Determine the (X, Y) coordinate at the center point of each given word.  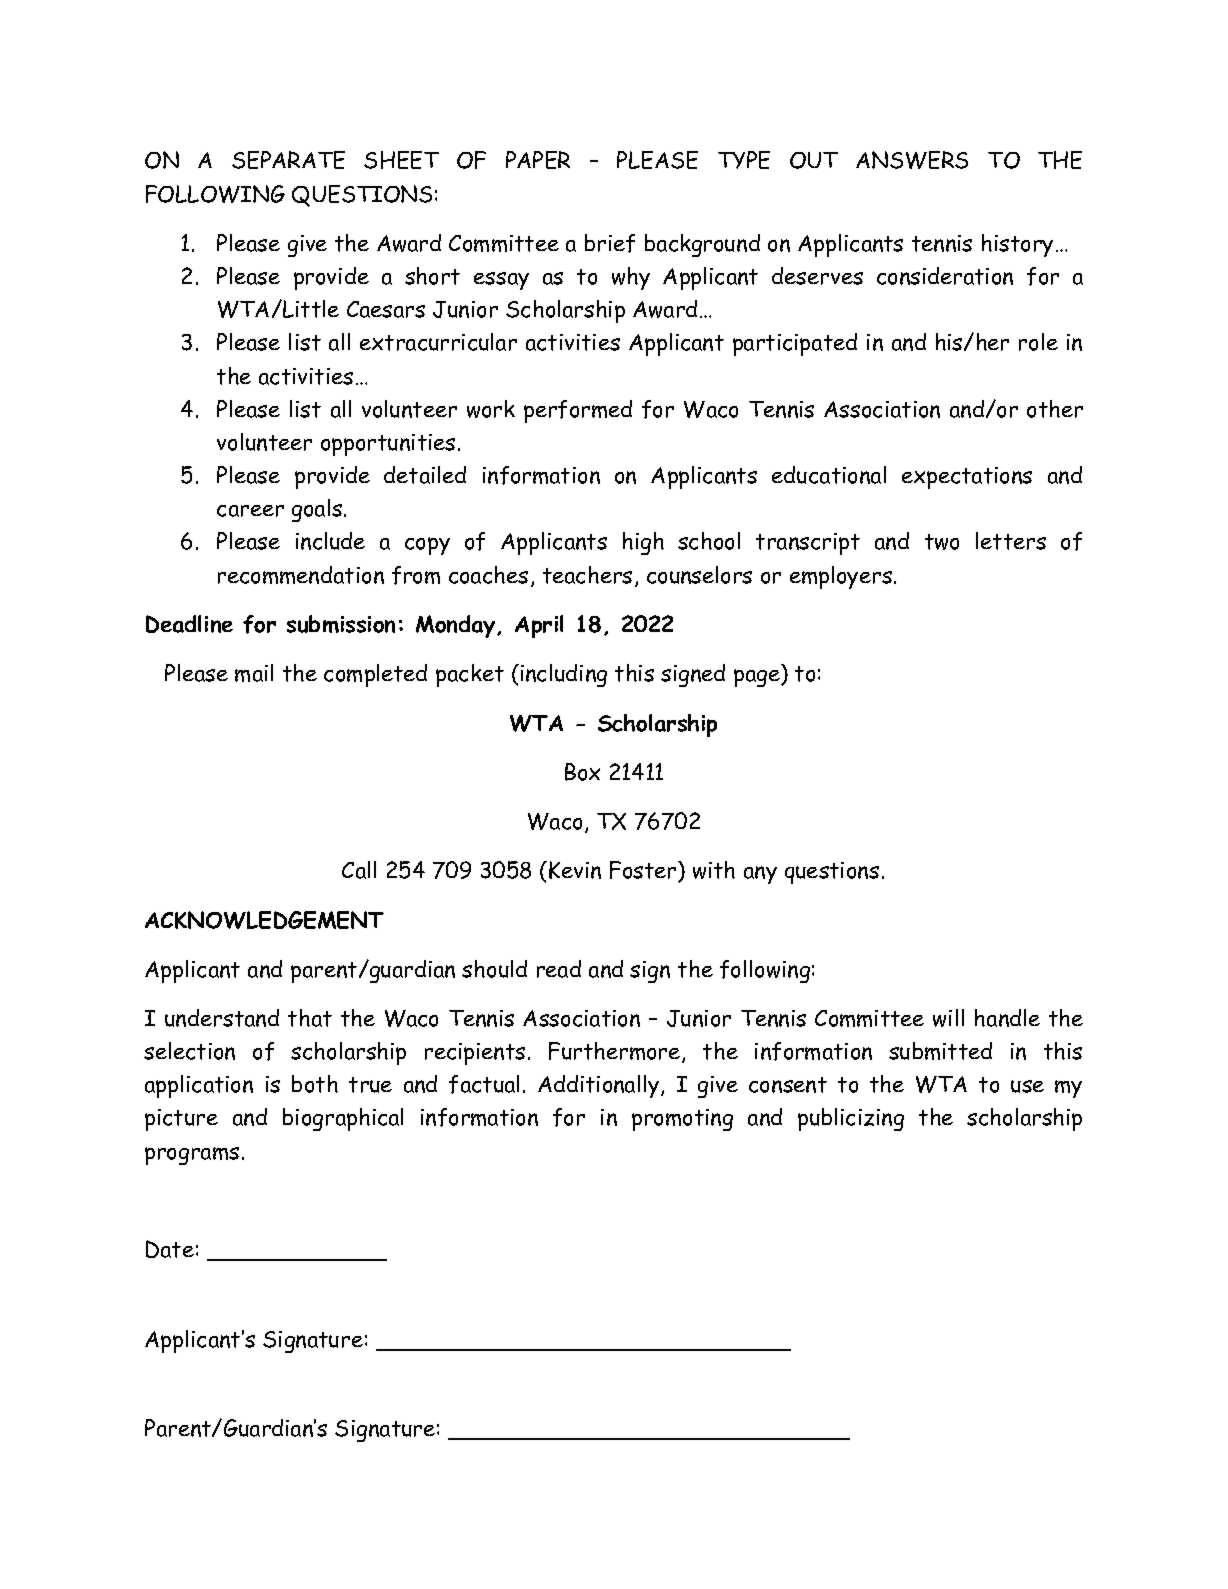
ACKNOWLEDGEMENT (264, 920)
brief (610, 243)
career (250, 511)
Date (170, 1249)
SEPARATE (288, 160)
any (760, 875)
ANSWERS (912, 160)
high (643, 543)
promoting (682, 1120)
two (942, 542)
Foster (644, 871)
